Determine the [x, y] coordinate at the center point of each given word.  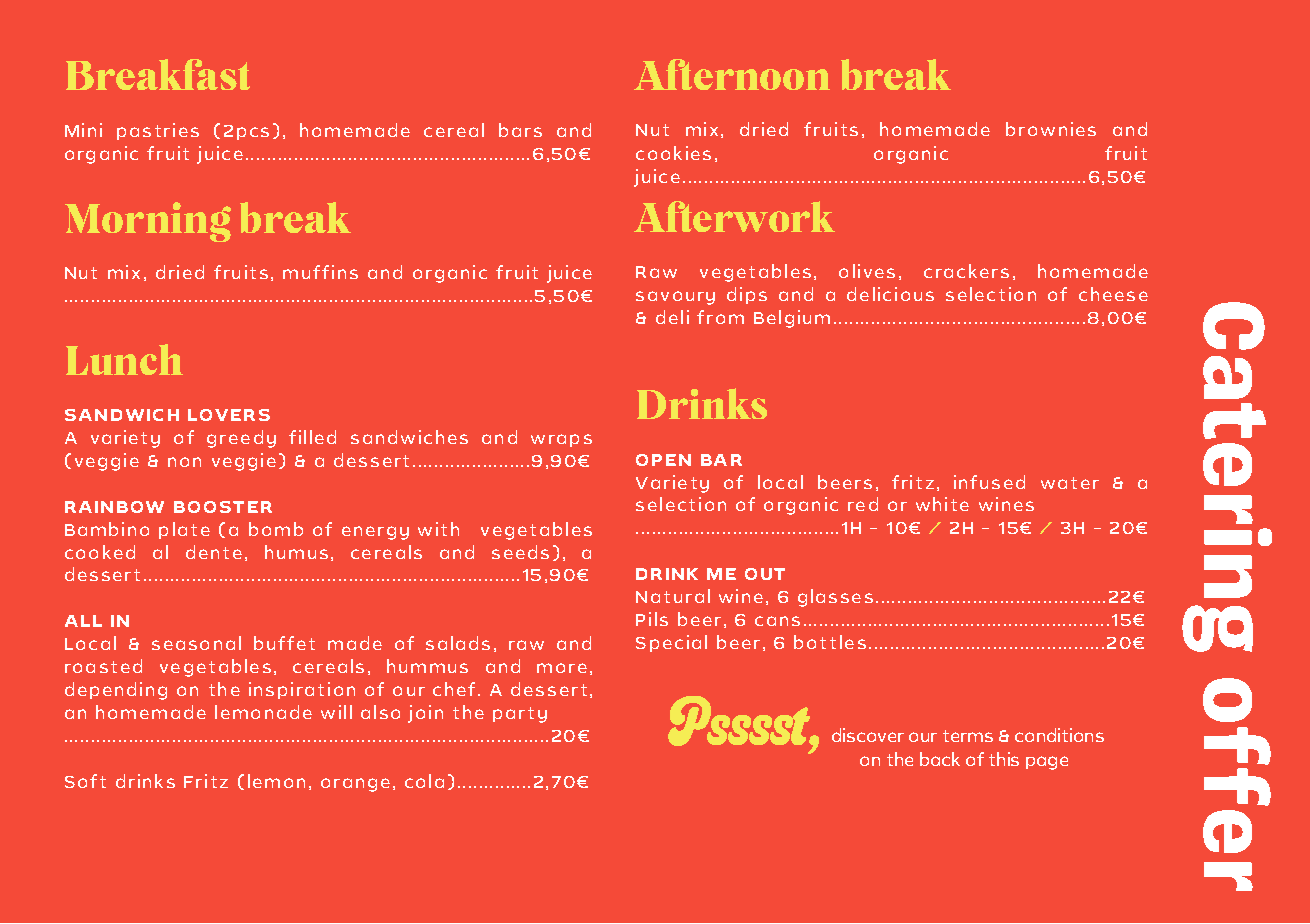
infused [989, 482]
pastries [158, 131]
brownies [1051, 129]
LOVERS [229, 415]
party [520, 715]
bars [520, 130]
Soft [85, 781]
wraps [561, 440]
